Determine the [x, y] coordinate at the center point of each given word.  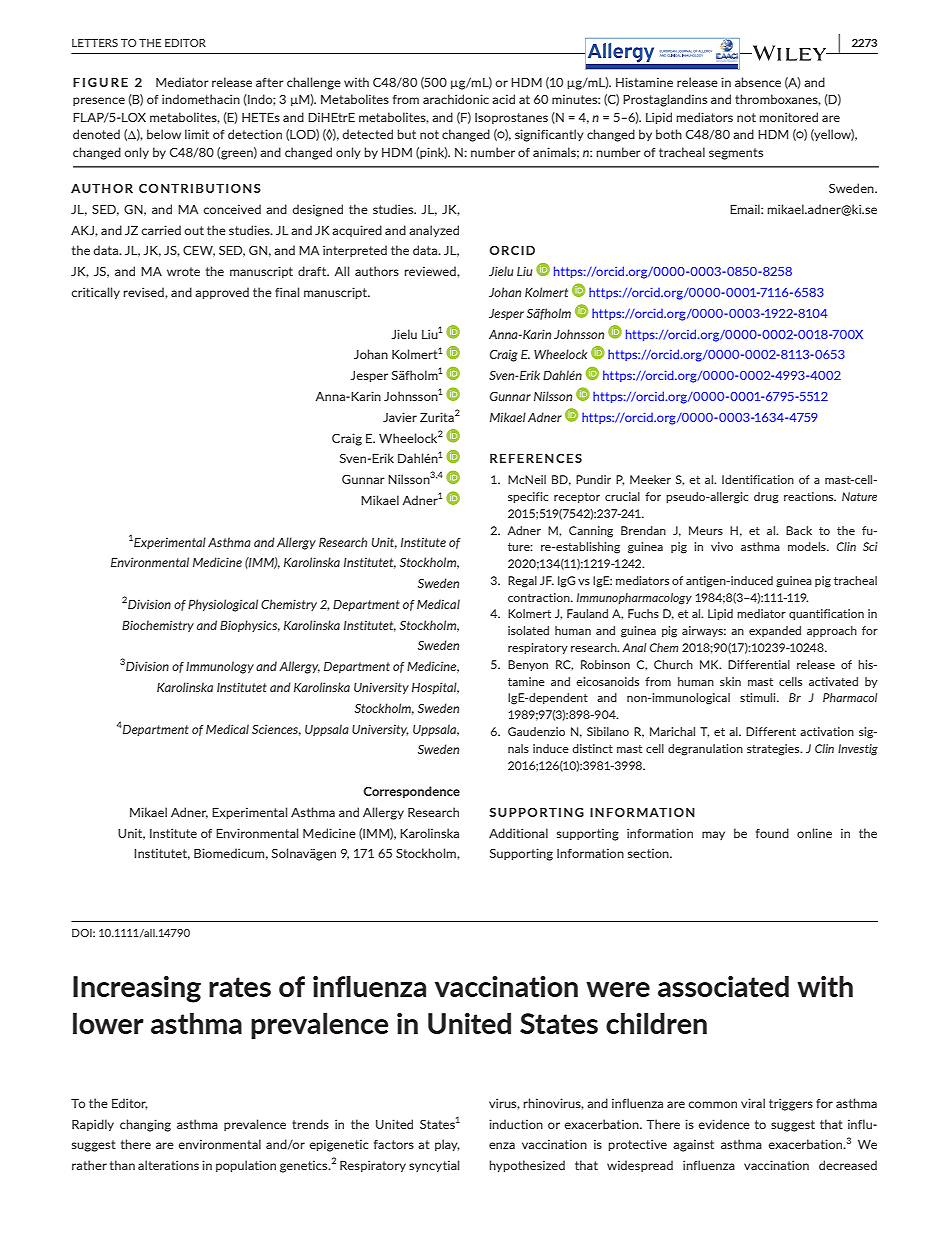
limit [197, 134]
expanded [775, 631]
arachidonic [456, 99]
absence [758, 82]
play [447, 1145]
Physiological [223, 605]
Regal [522, 582]
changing [145, 1125]
